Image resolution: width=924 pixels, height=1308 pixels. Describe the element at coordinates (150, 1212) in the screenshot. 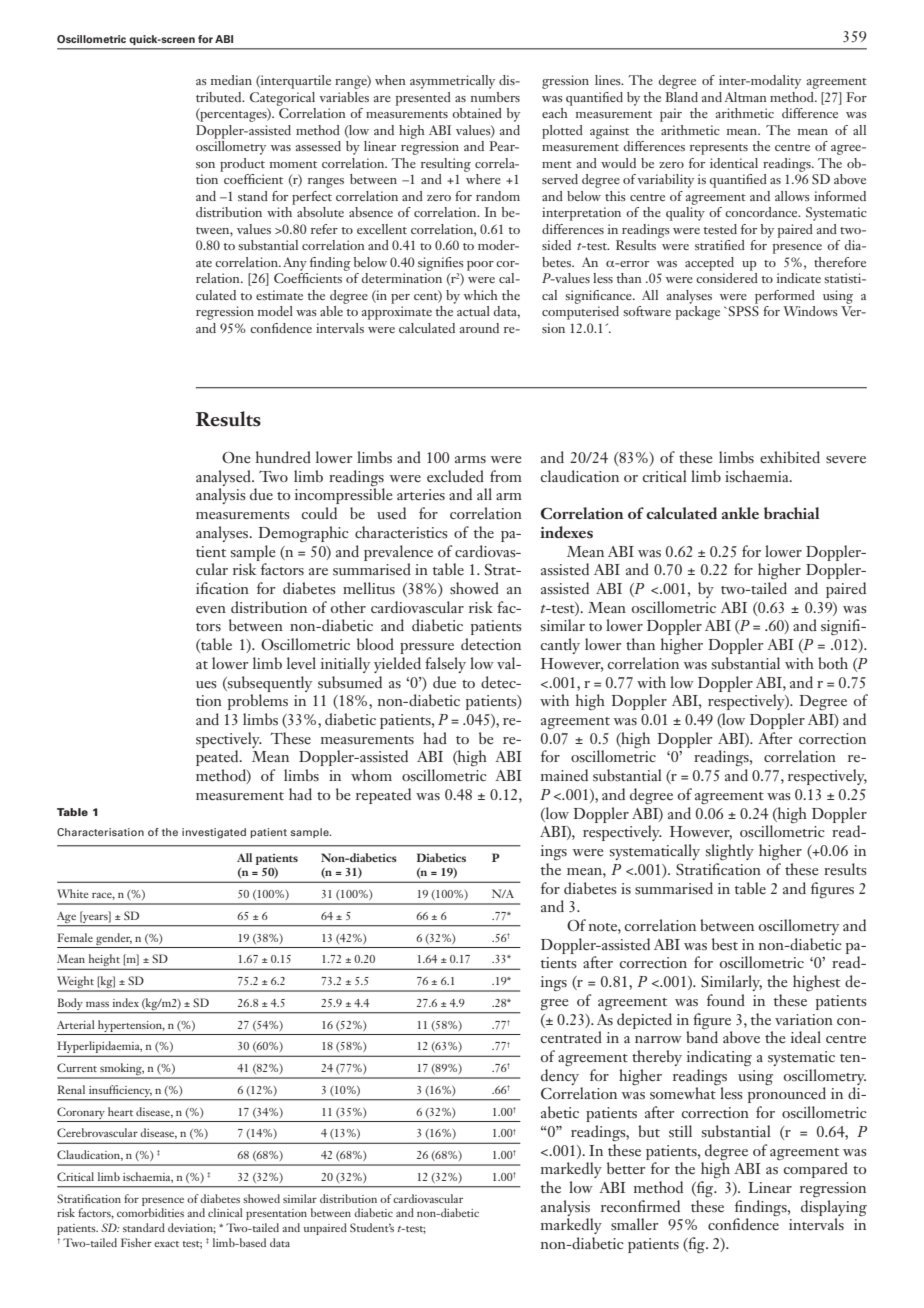

I see `comorbidities` at that location.
